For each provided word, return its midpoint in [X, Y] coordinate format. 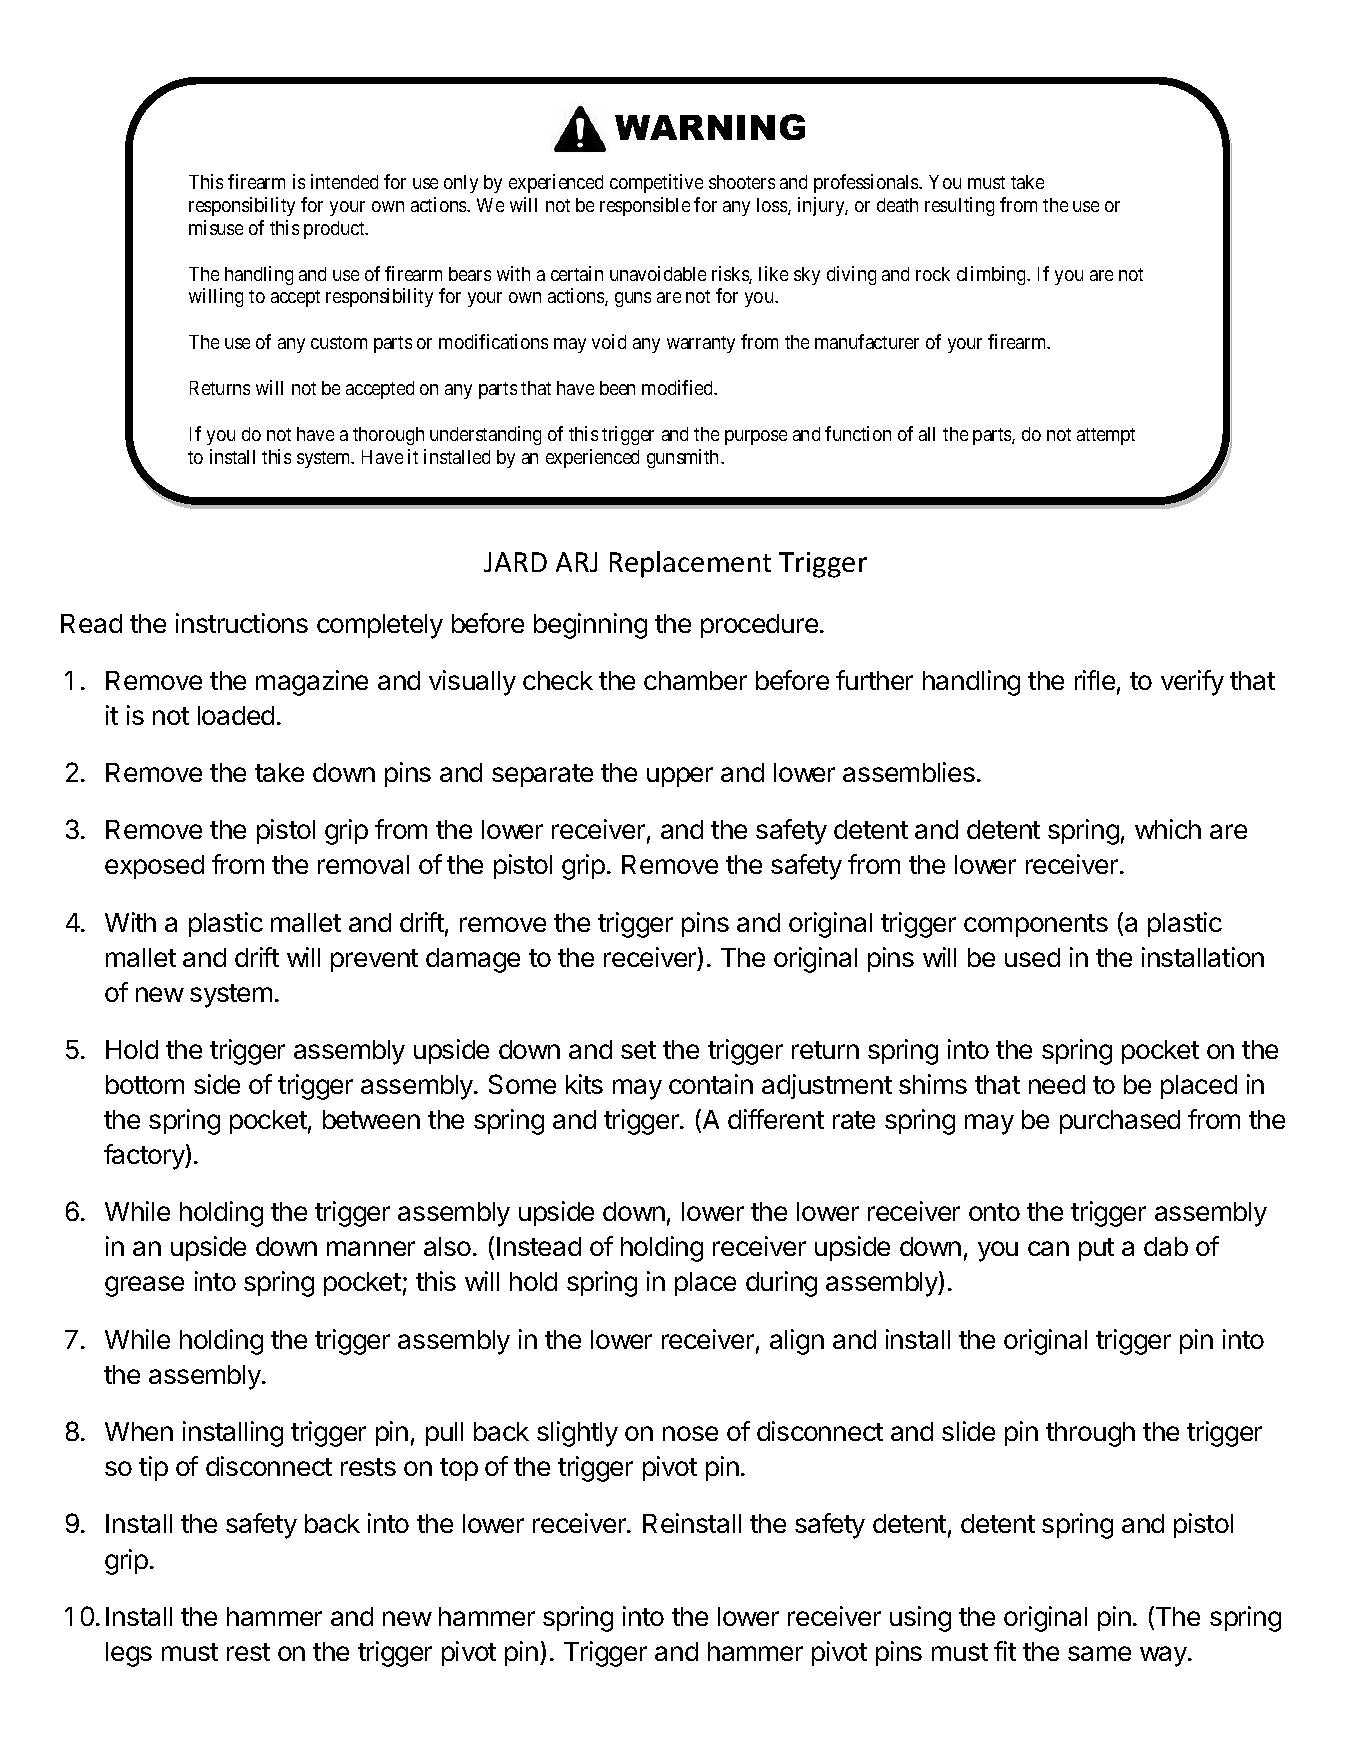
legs [129, 1654]
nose [690, 1433]
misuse [216, 227]
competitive [656, 183]
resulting [959, 206]
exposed [154, 867]
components [1036, 925]
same [1099, 1653]
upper [680, 777]
